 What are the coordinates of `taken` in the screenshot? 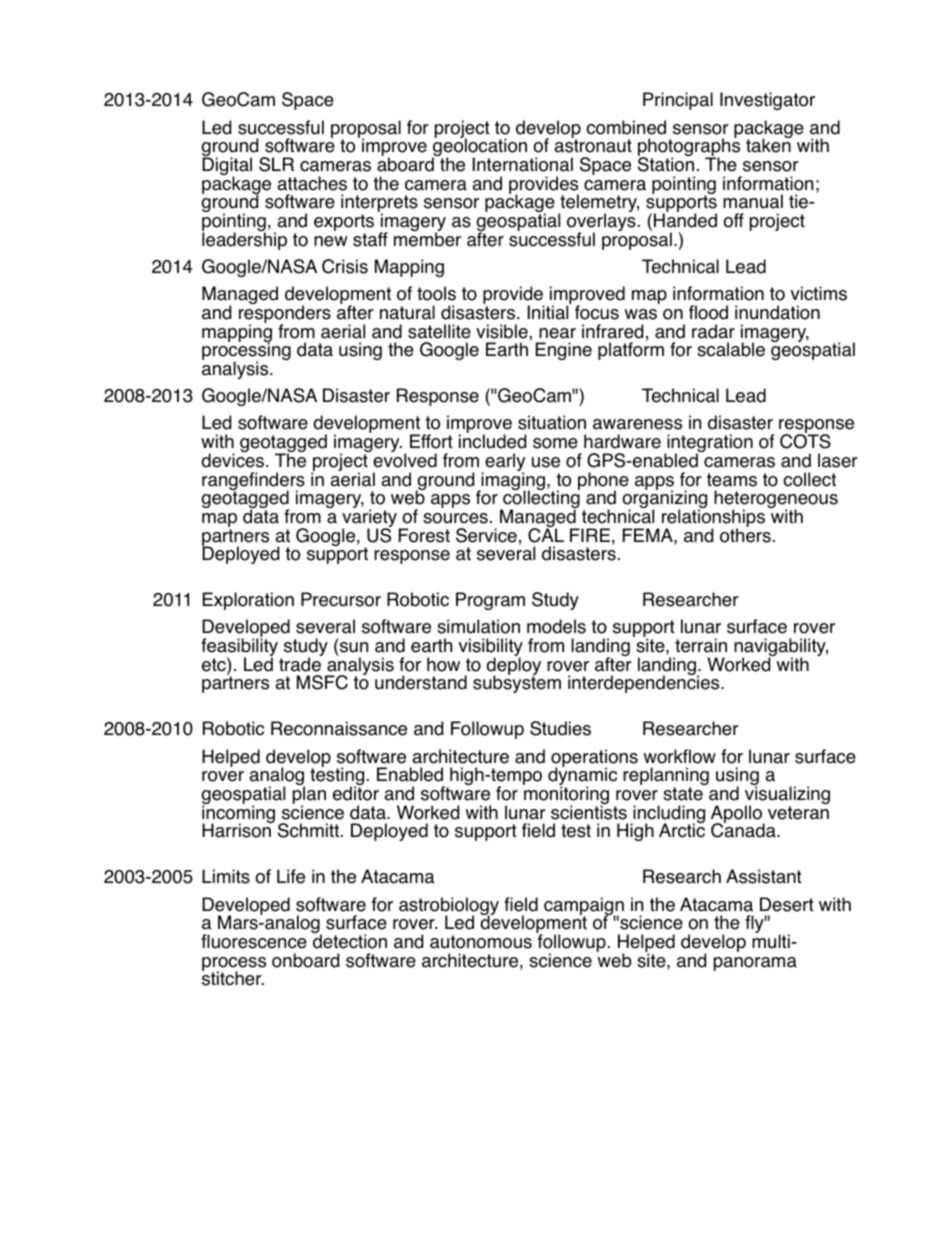 It's located at (768, 145).
